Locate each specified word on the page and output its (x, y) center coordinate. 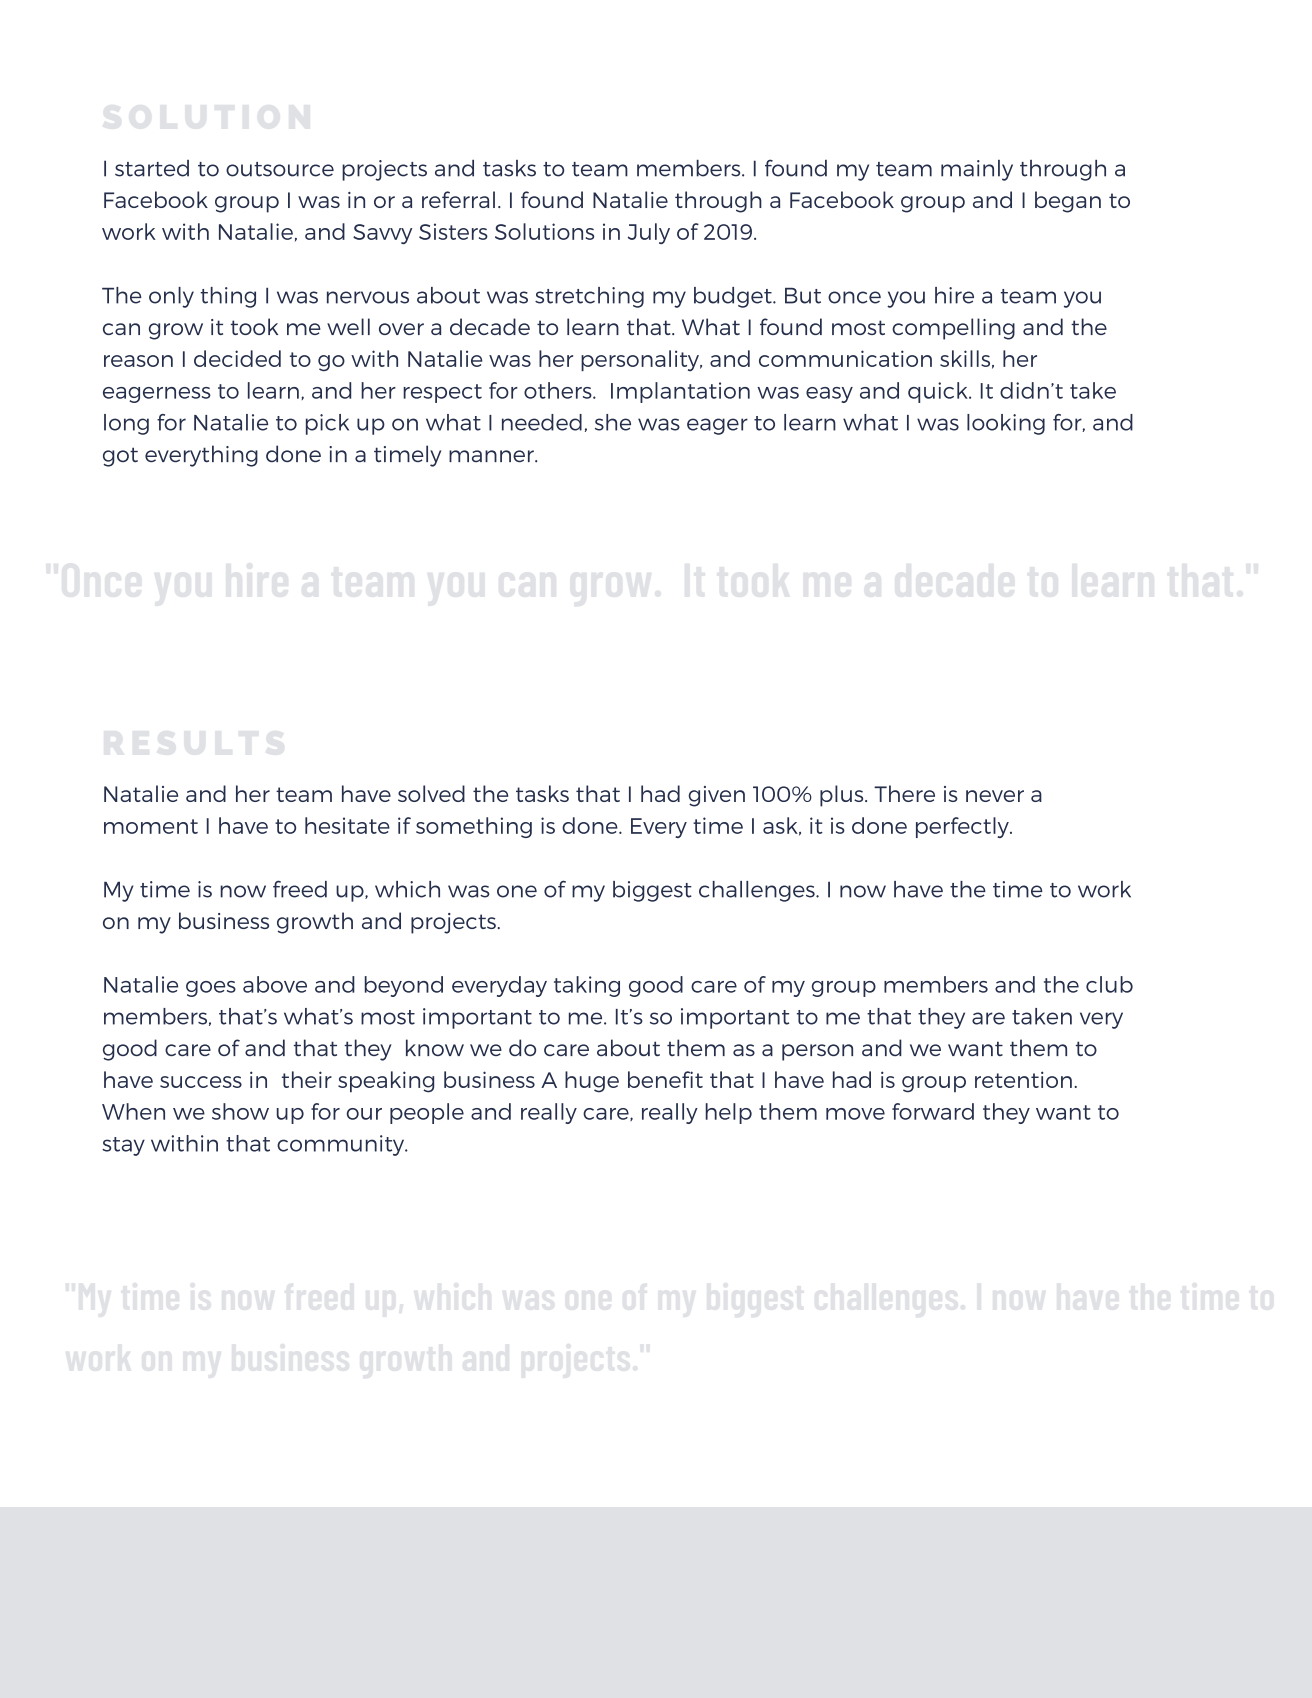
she (613, 422)
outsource (280, 169)
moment (151, 826)
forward (933, 1111)
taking (587, 986)
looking (1006, 424)
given (717, 796)
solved (431, 793)
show (240, 1111)
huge (592, 1082)
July (649, 233)
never (995, 796)
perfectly (963, 827)
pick (327, 424)
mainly (977, 170)
